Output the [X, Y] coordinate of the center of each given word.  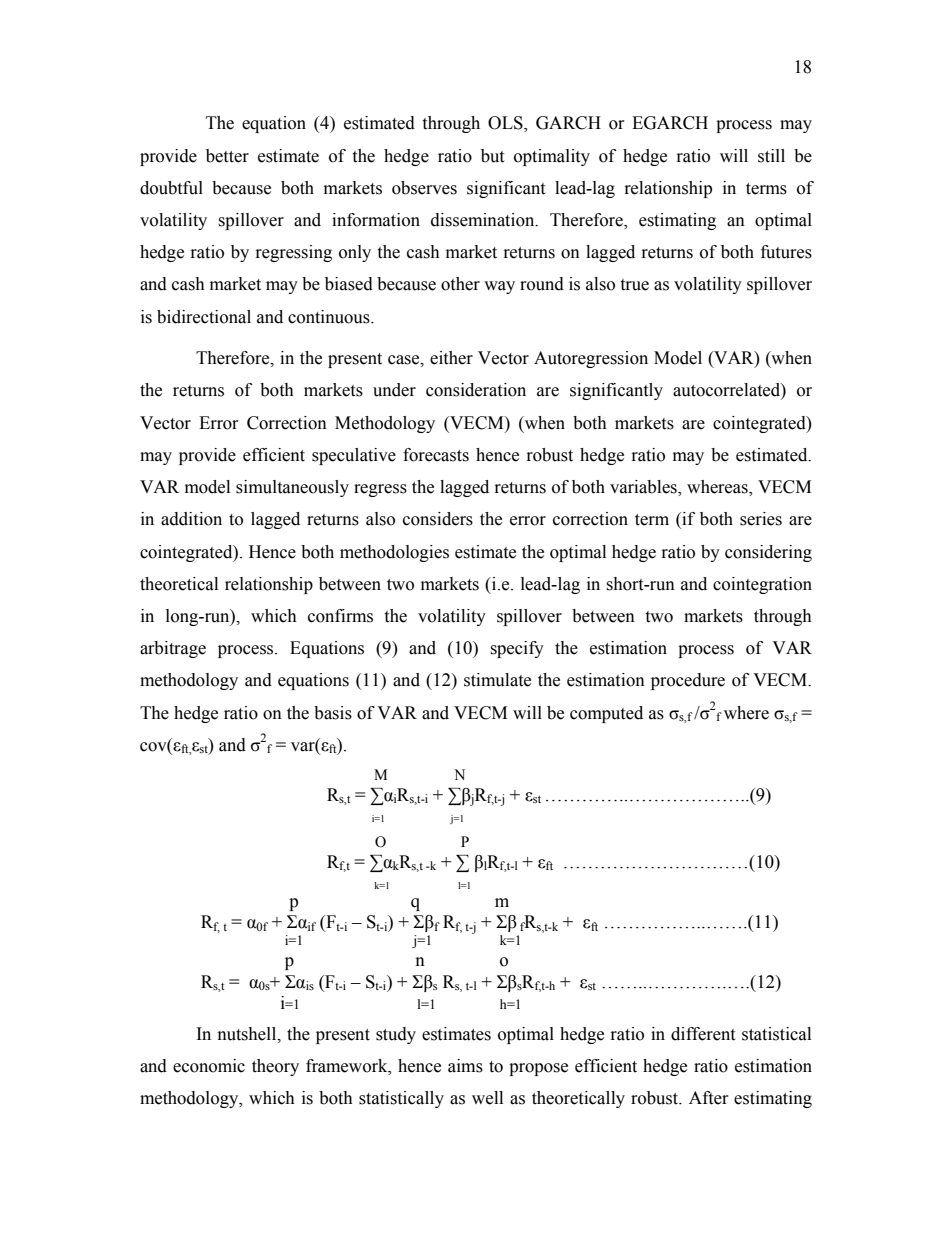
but [492, 156]
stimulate [497, 680]
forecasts [436, 455]
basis [333, 713]
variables [644, 488]
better [227, 156]
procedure [688, 681]
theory [275, 1067]
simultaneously [292, 488]
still [771, 156]
